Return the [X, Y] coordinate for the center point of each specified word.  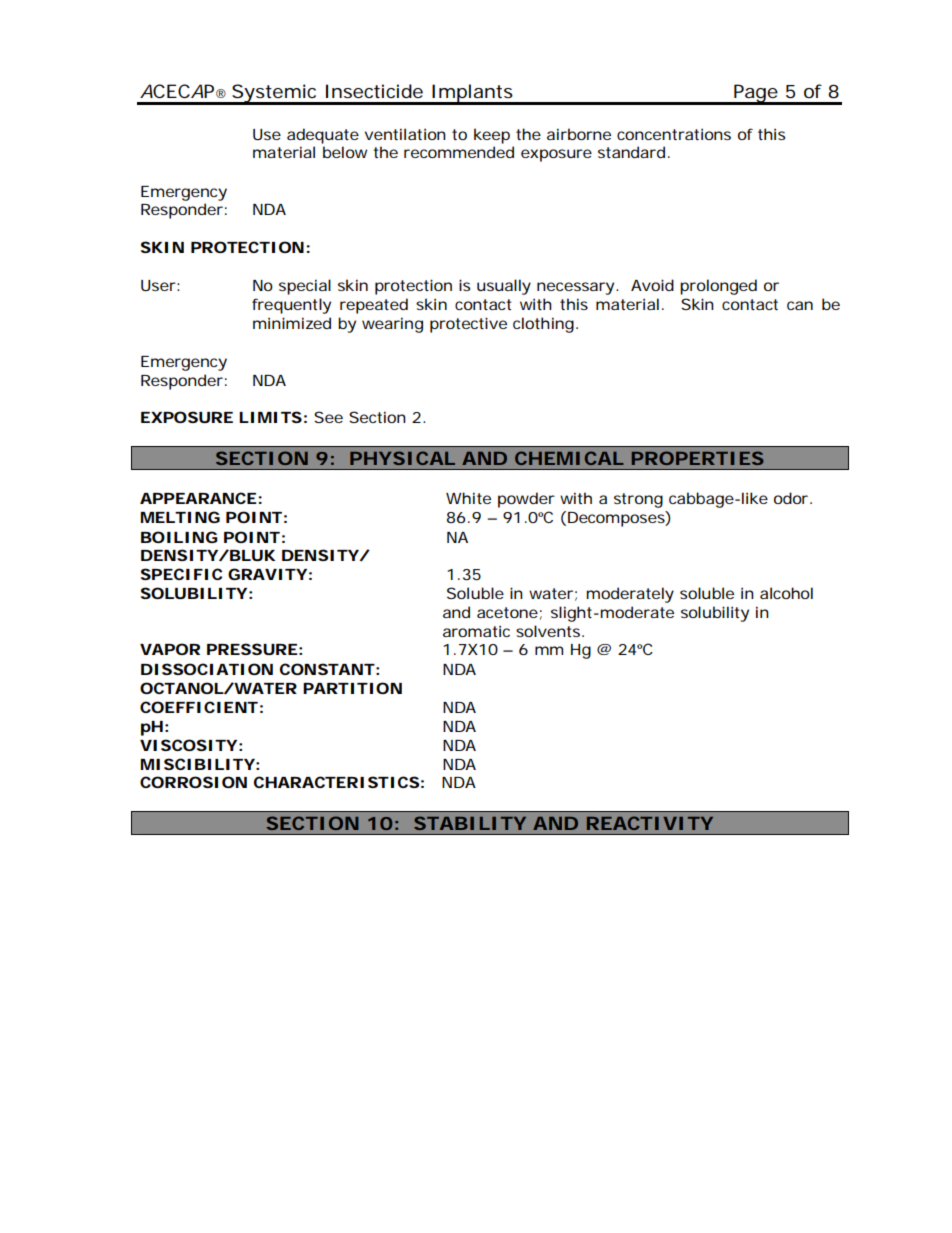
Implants [472, 94]
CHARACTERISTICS [336, 782]
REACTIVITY [650, 823]
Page [755, 94]
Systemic [275, 94]
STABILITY [470, 823]
